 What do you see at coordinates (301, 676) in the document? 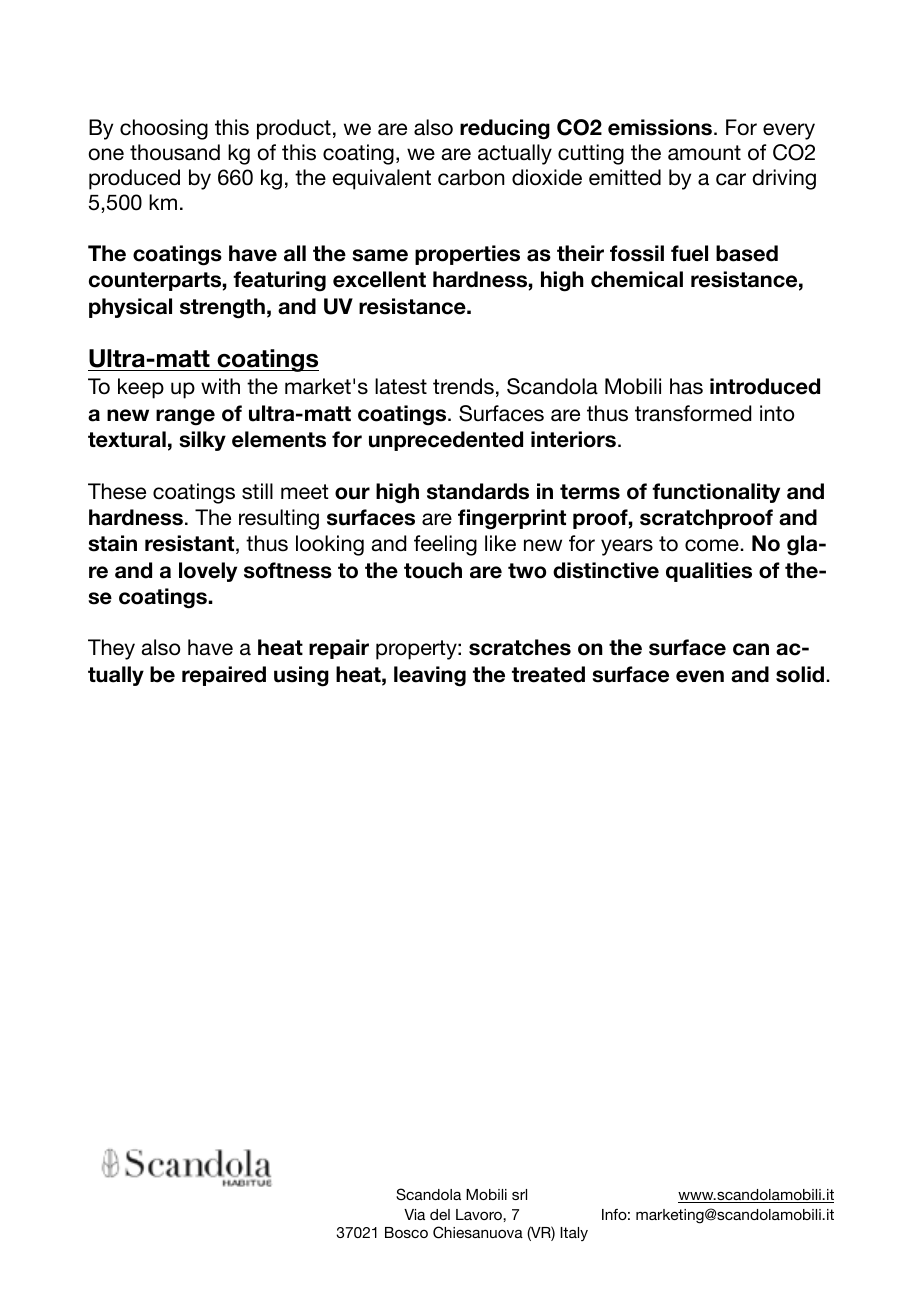
I see `using` at bounding box center [301, 676].
